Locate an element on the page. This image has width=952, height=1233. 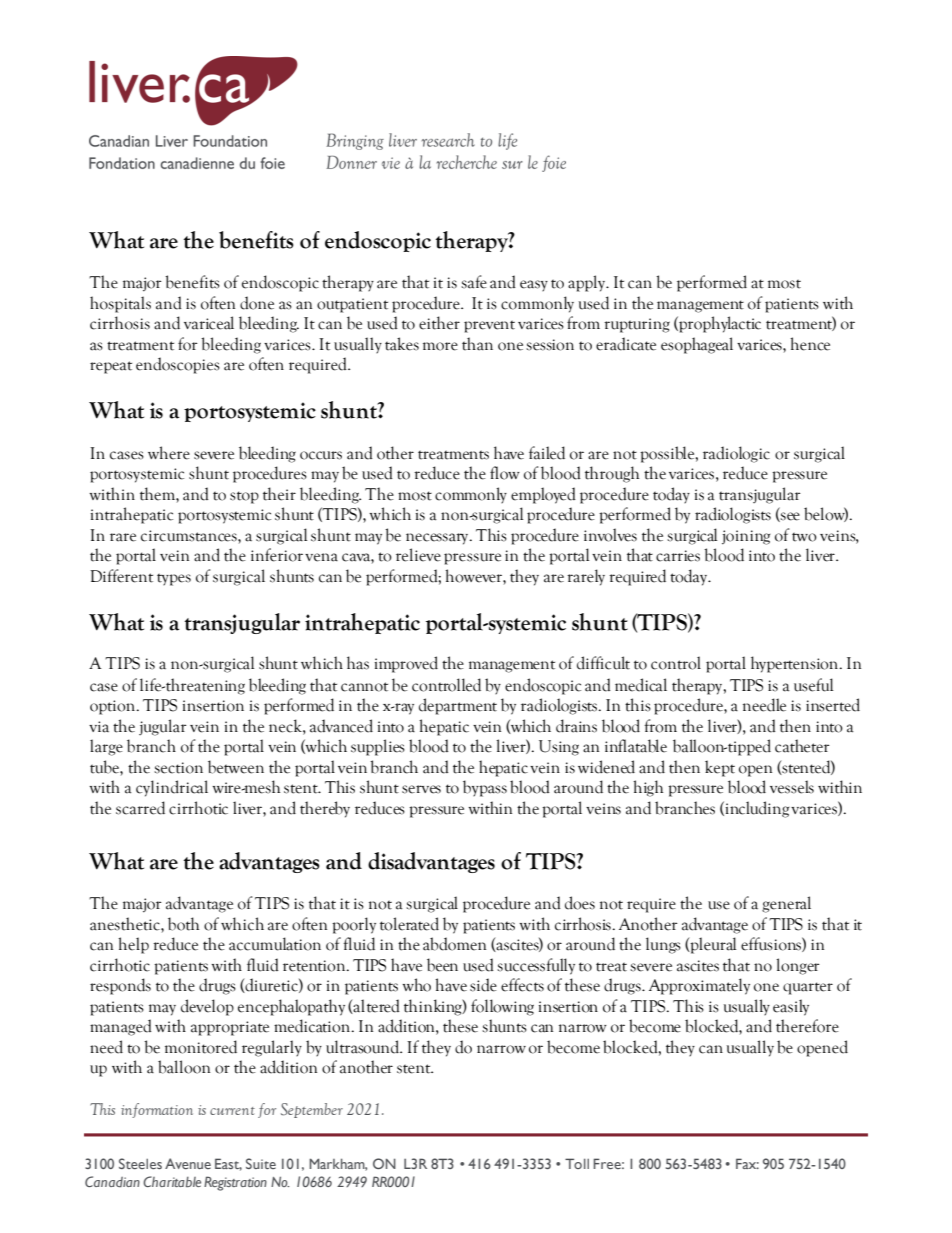
section is located at coordinates (178, 768).
